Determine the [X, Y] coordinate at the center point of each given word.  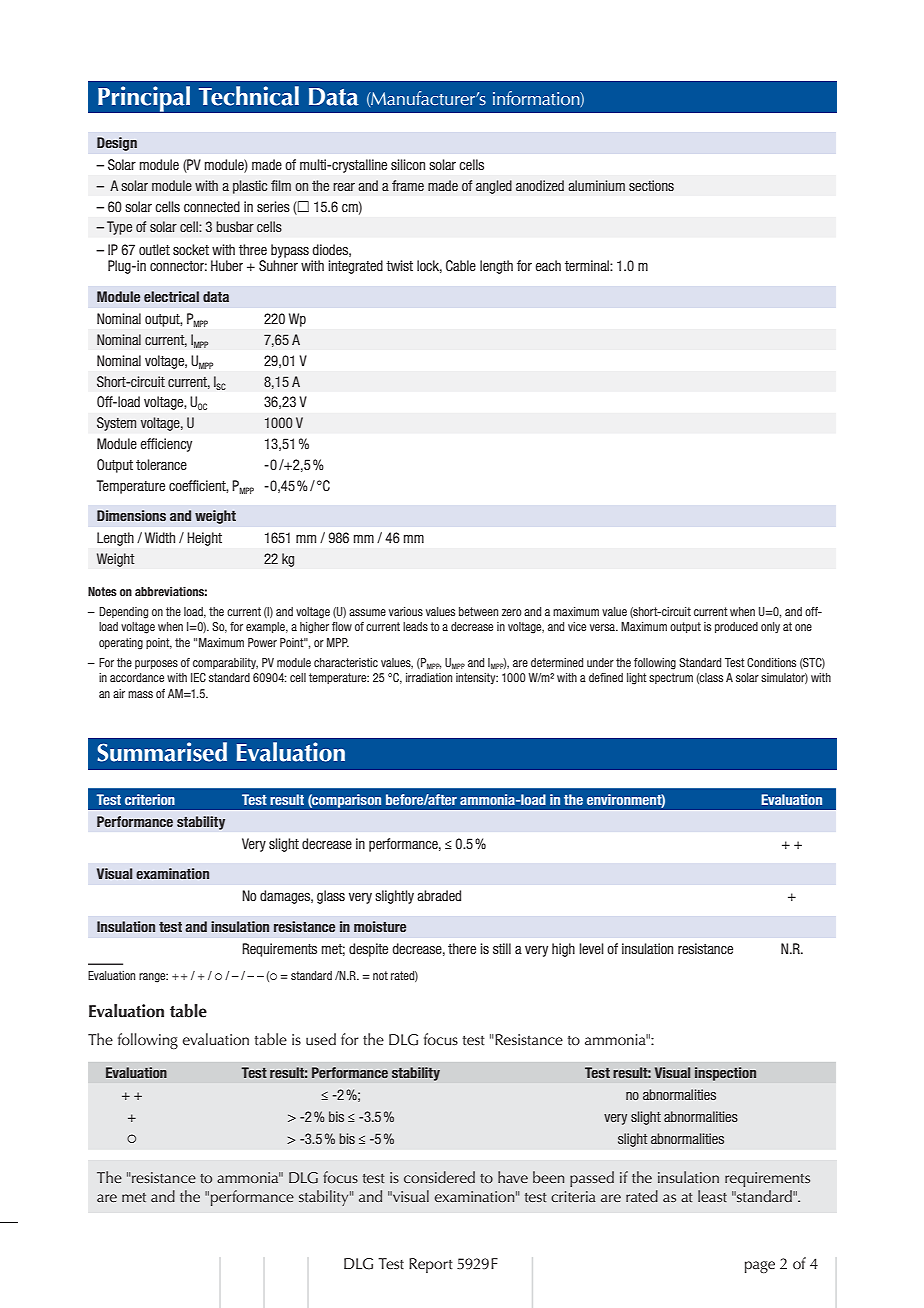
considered [439, 1177]
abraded [439, 895]
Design [117, 144]
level [591, 948]
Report [431, 1265]
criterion [150, 799]
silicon [408, 164]
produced [736, 627]
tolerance [161, 464]
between [478, 611]
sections [651, 185]
